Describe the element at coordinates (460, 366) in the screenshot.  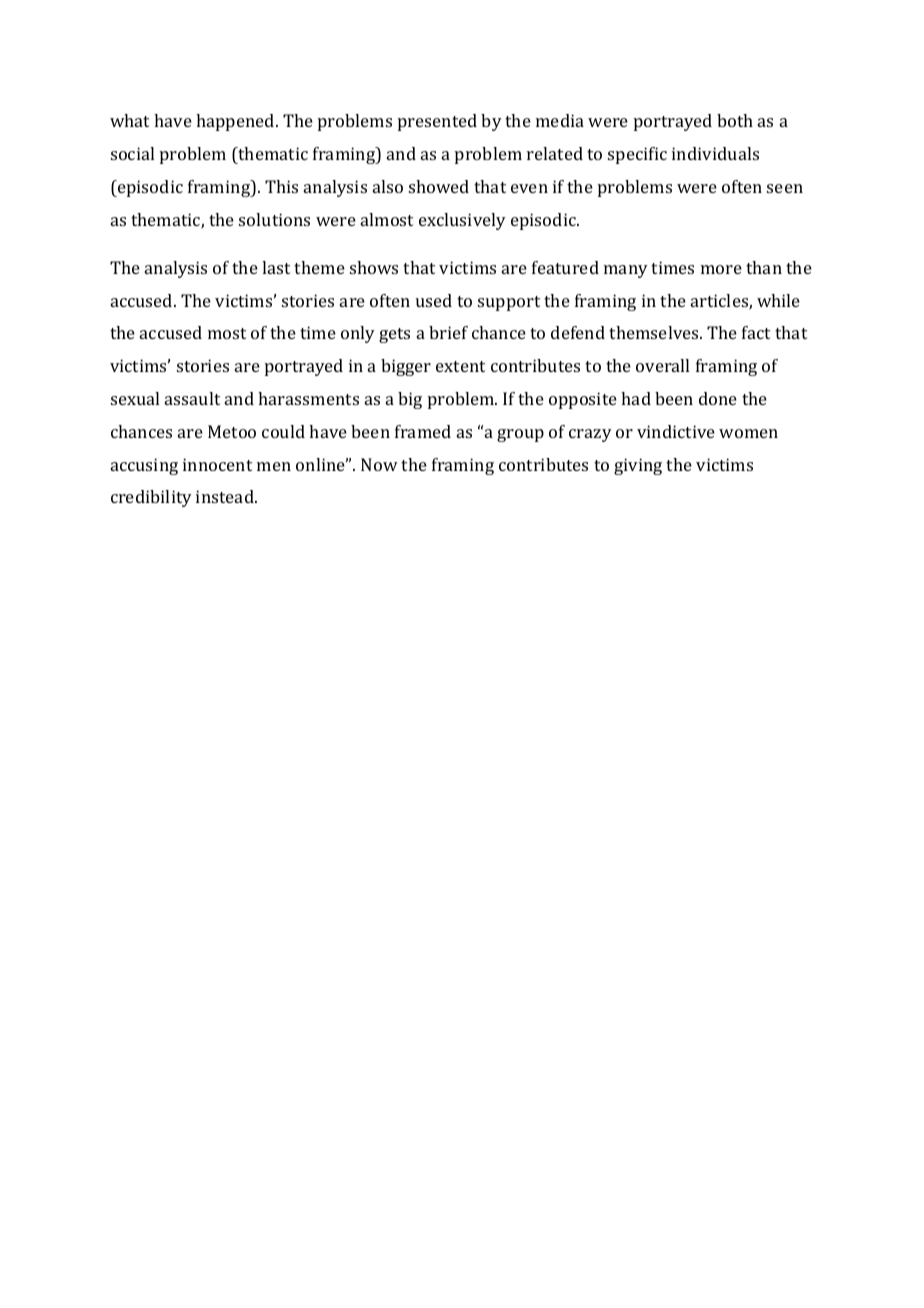
I see `extent` at that location.
